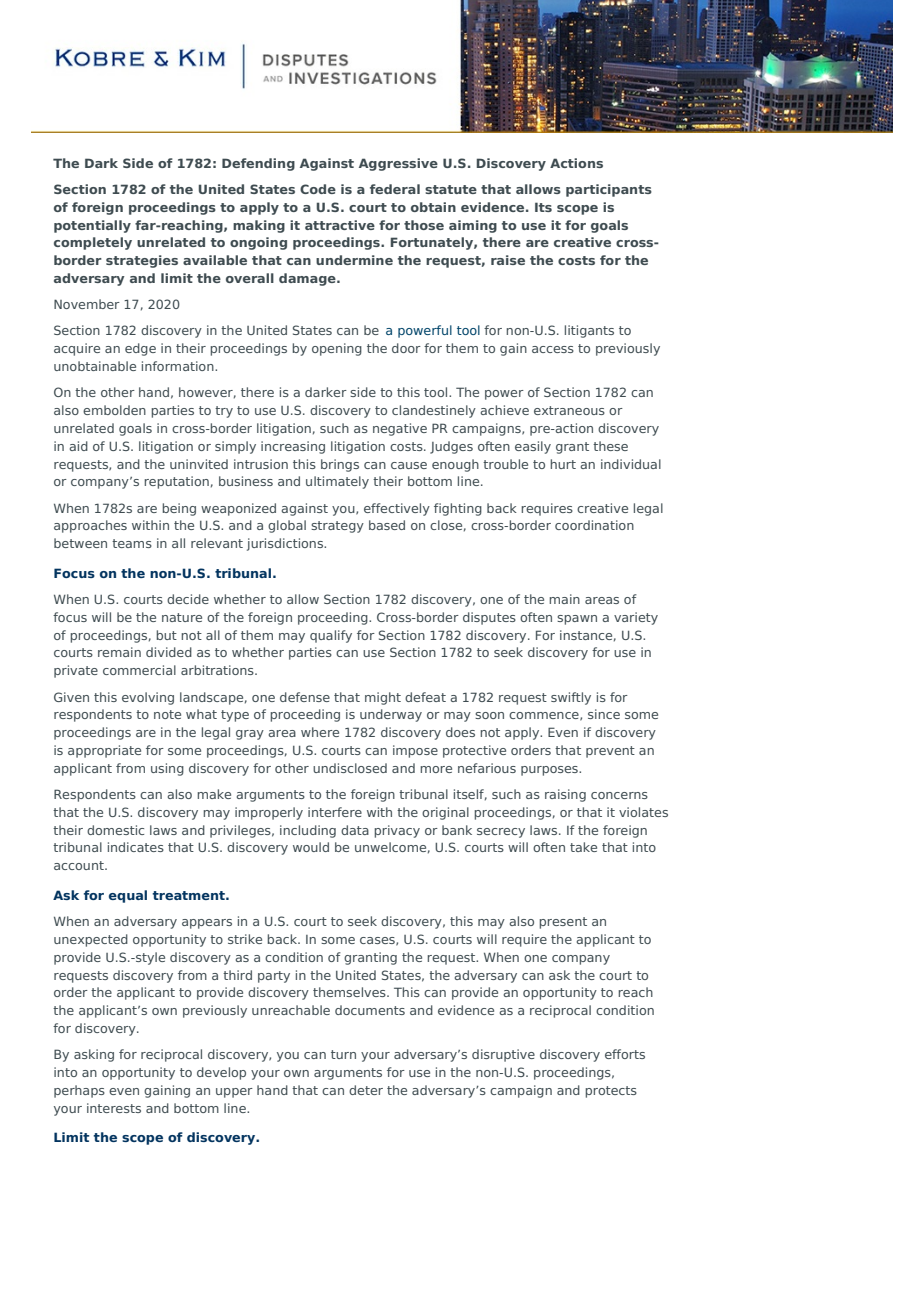 The height and width of the screenshot is (1308, 924). What do you see at coordinates (92, 226) in the screenshot?
I see `potentially` at bounding box center [92, 226].
